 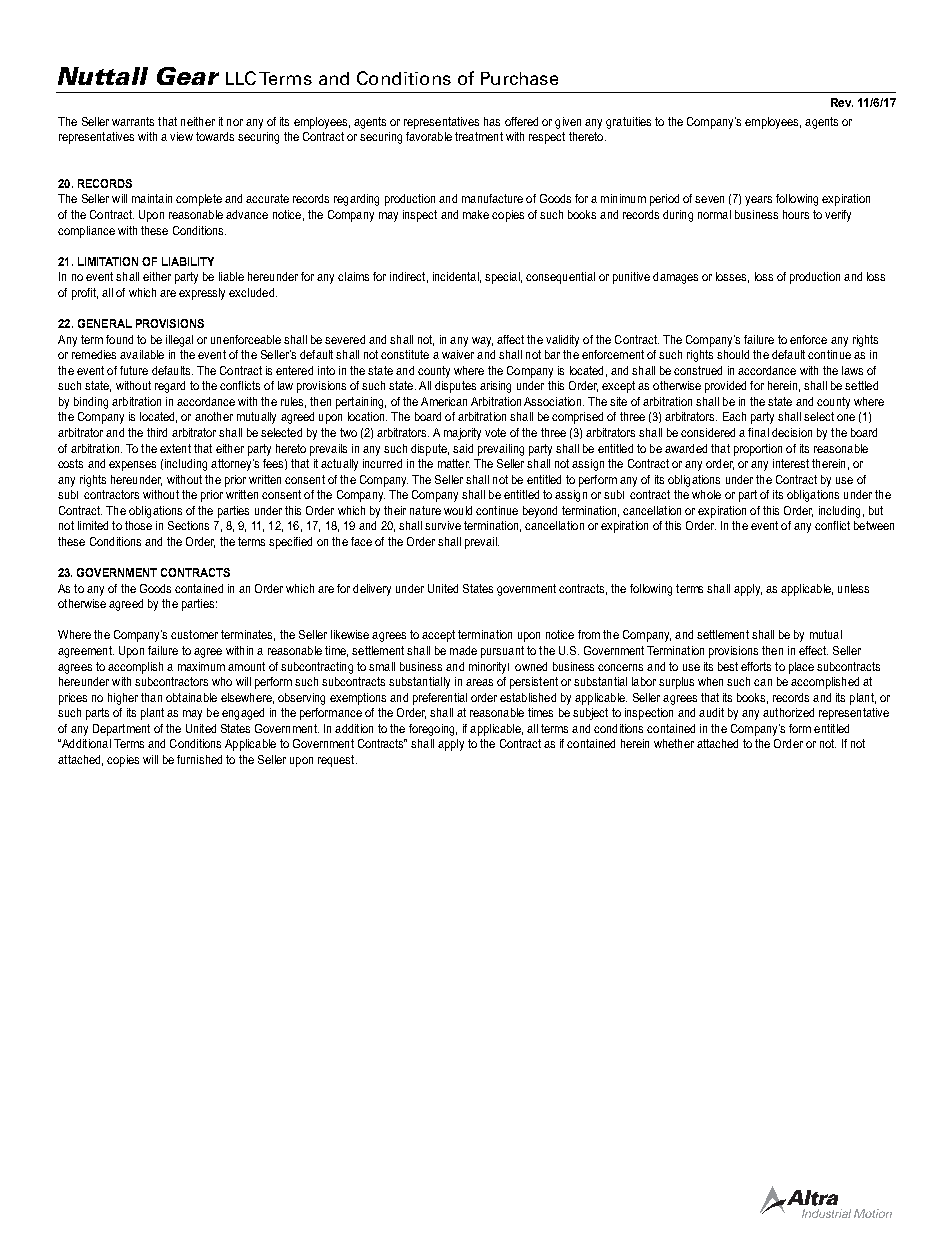 What do you see at coordinates (519, 78) in the document?
I see `Purchase` at bounding box center [519, 78].
